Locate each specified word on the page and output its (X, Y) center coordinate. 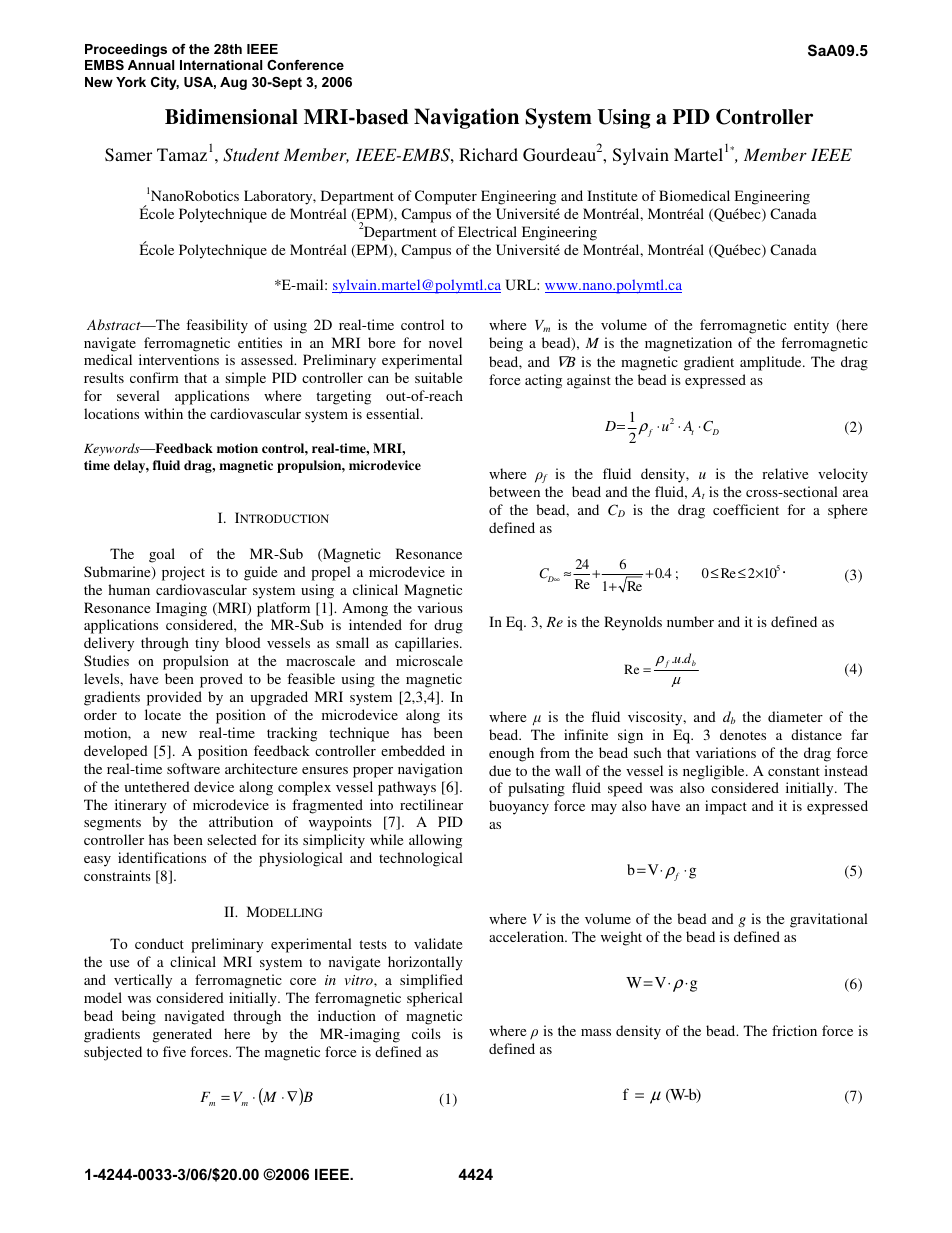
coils (426, 1033)
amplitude (772, 363)
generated (182, 1035)
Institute (612, 195)
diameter (795, 716)
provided (174, 698)
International (221, 65)
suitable (438, 377)
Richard (488, 154)
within (163, 413)
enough (511, 754)
